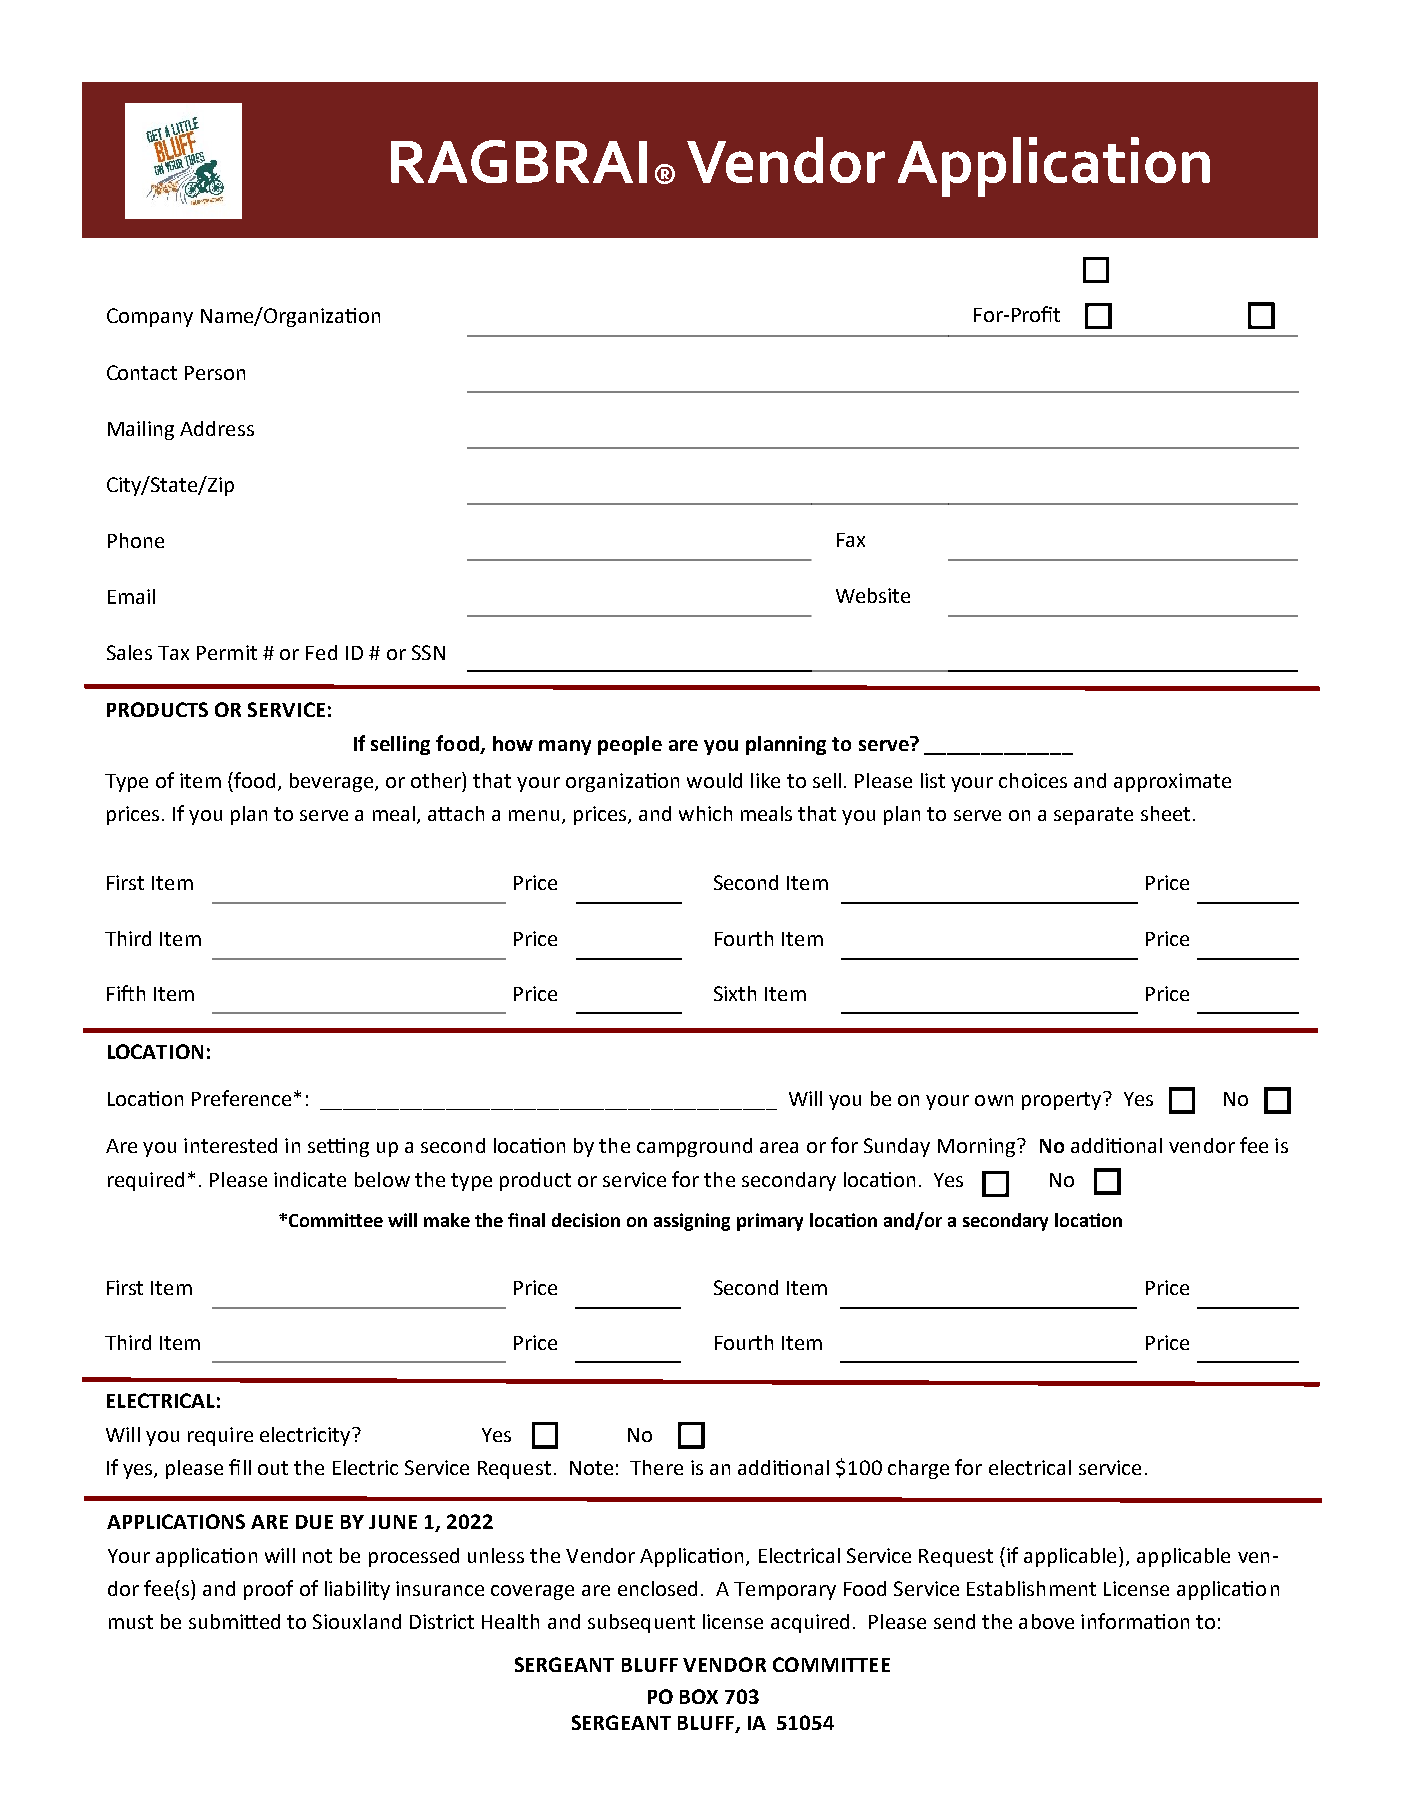  I want to click on subsequent, so click(641, 1623).
